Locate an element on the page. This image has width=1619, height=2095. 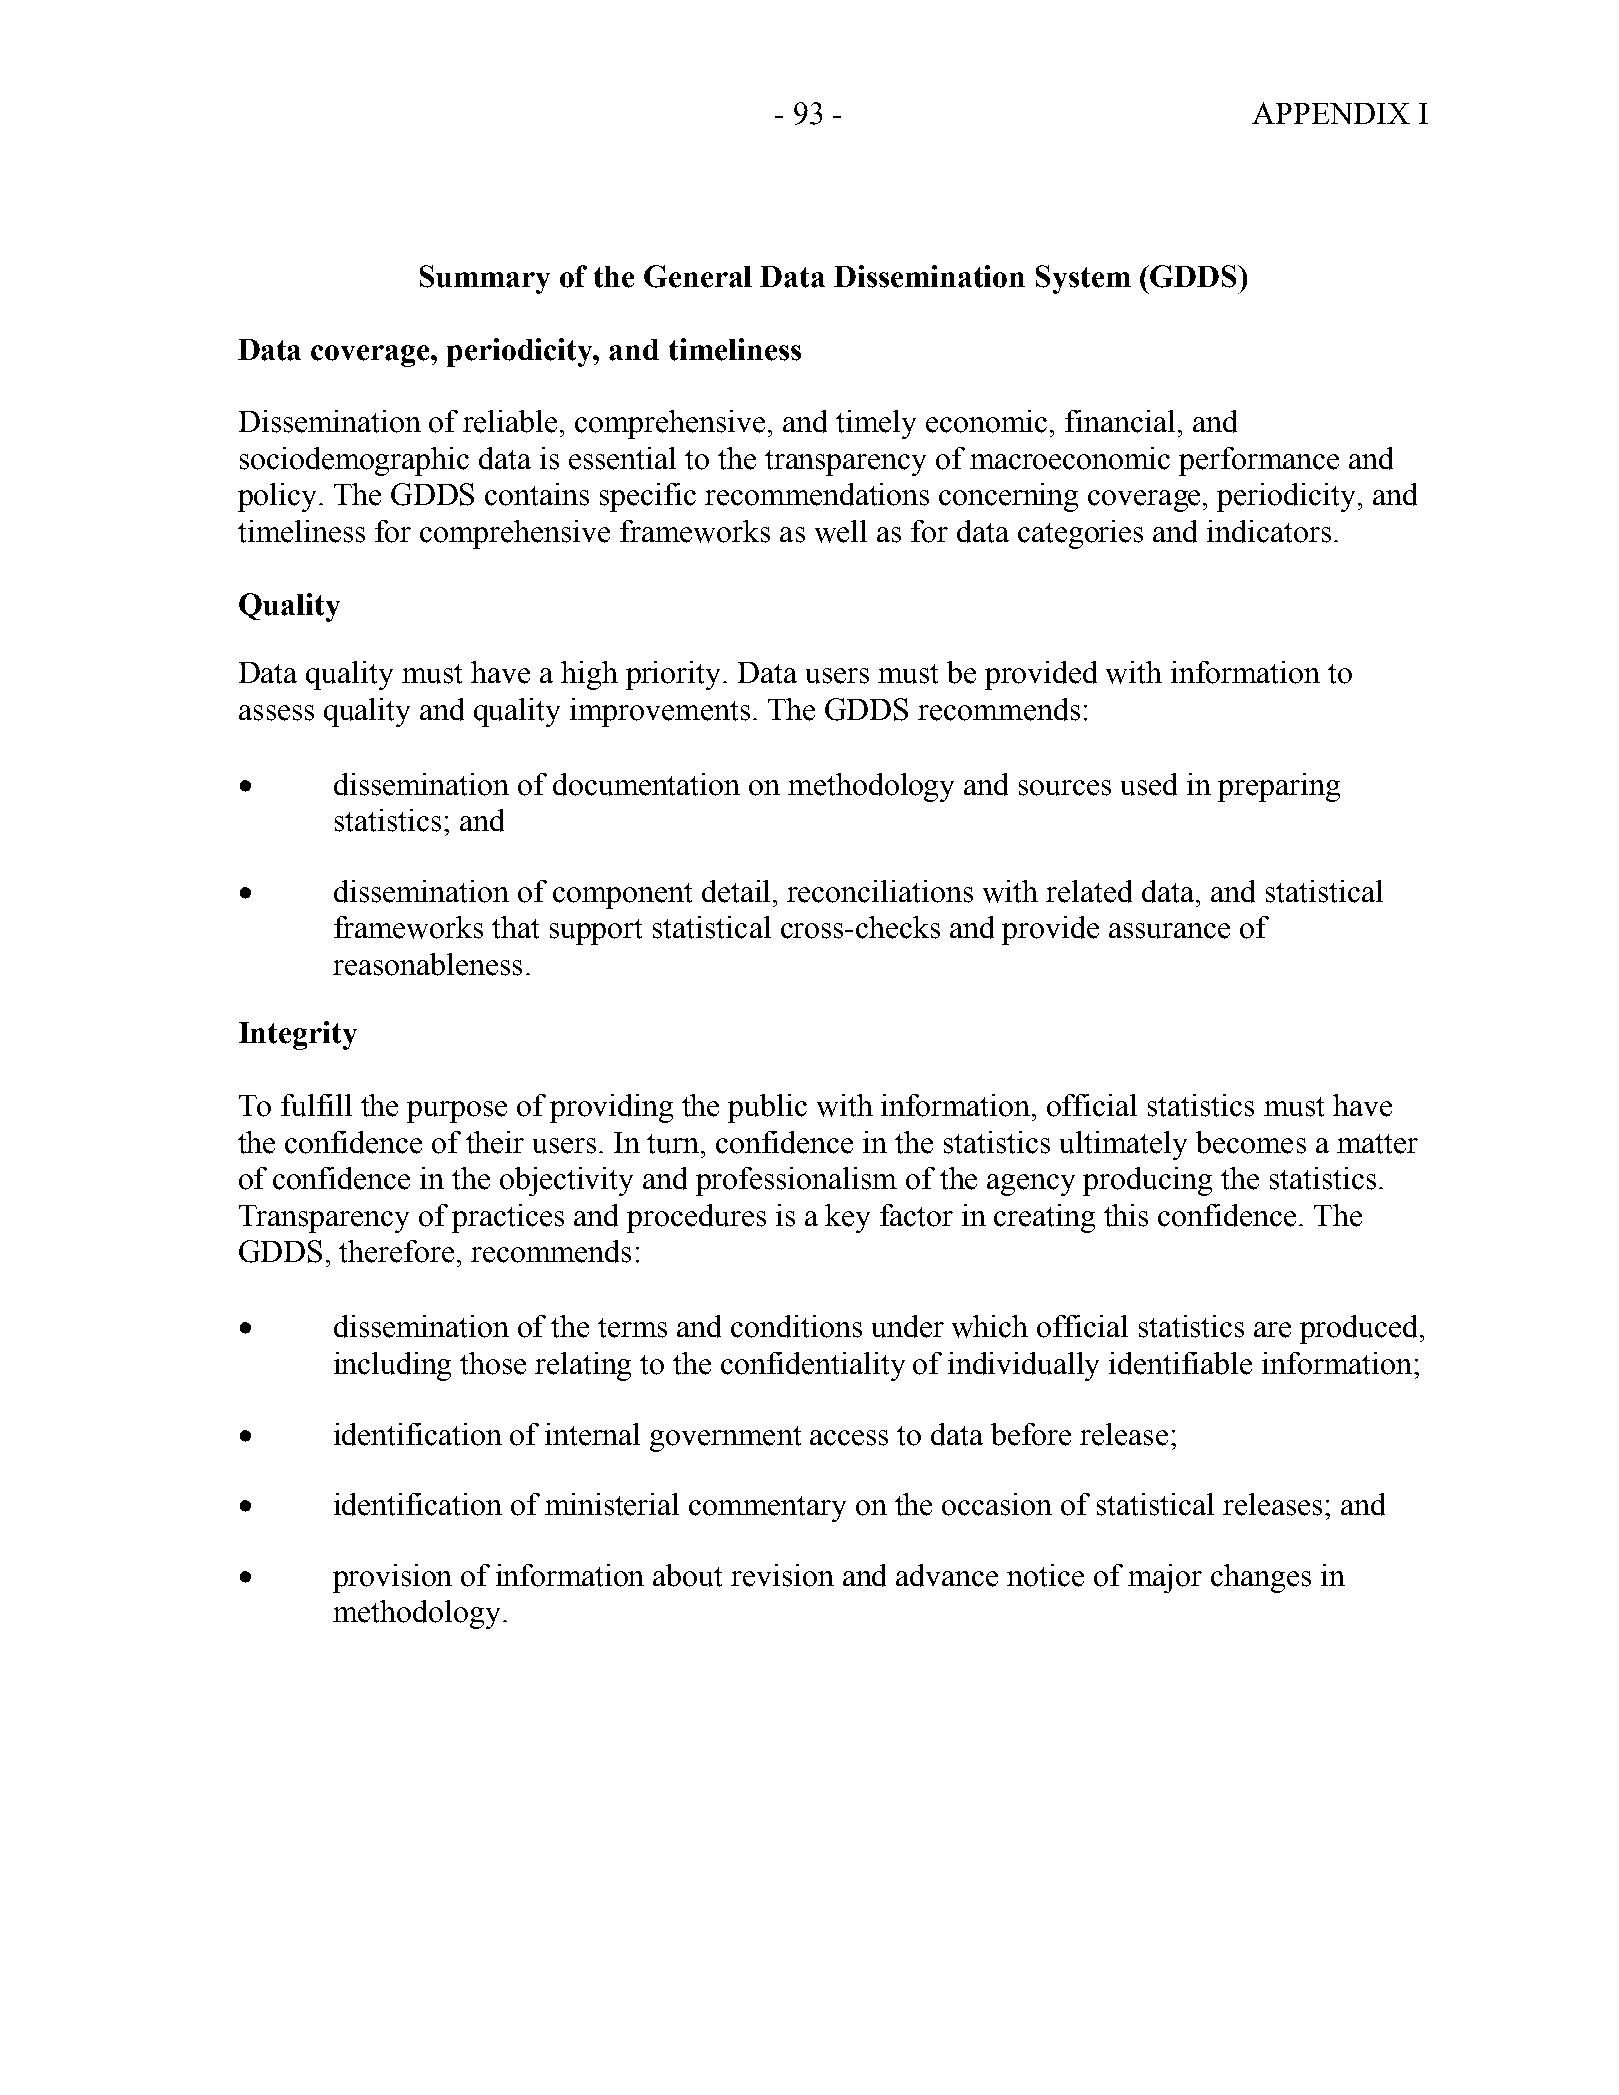
APPENDIX is located at coordinates (1331, 113).
